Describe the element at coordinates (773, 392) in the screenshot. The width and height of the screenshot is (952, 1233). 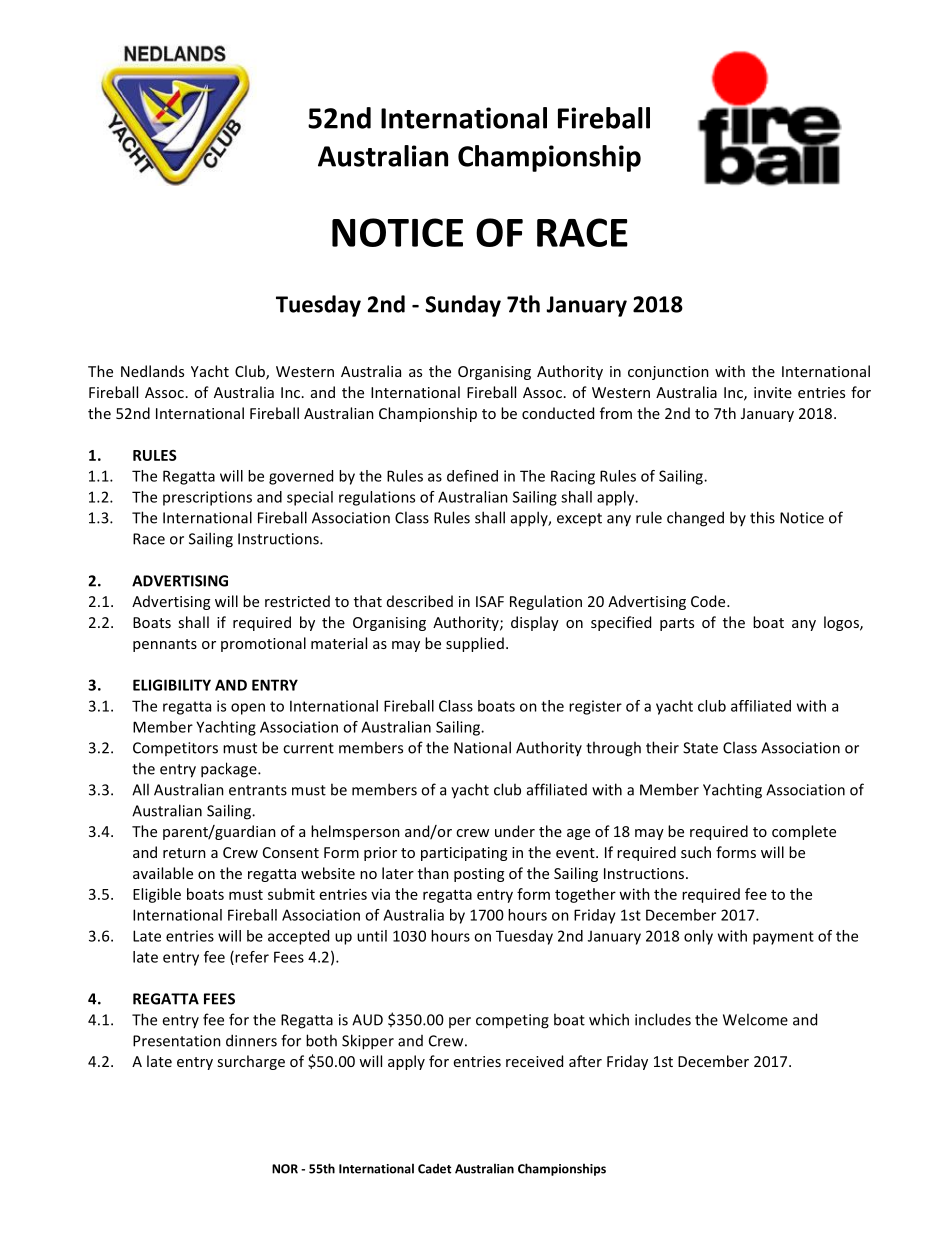
I see `invite` at that location.
